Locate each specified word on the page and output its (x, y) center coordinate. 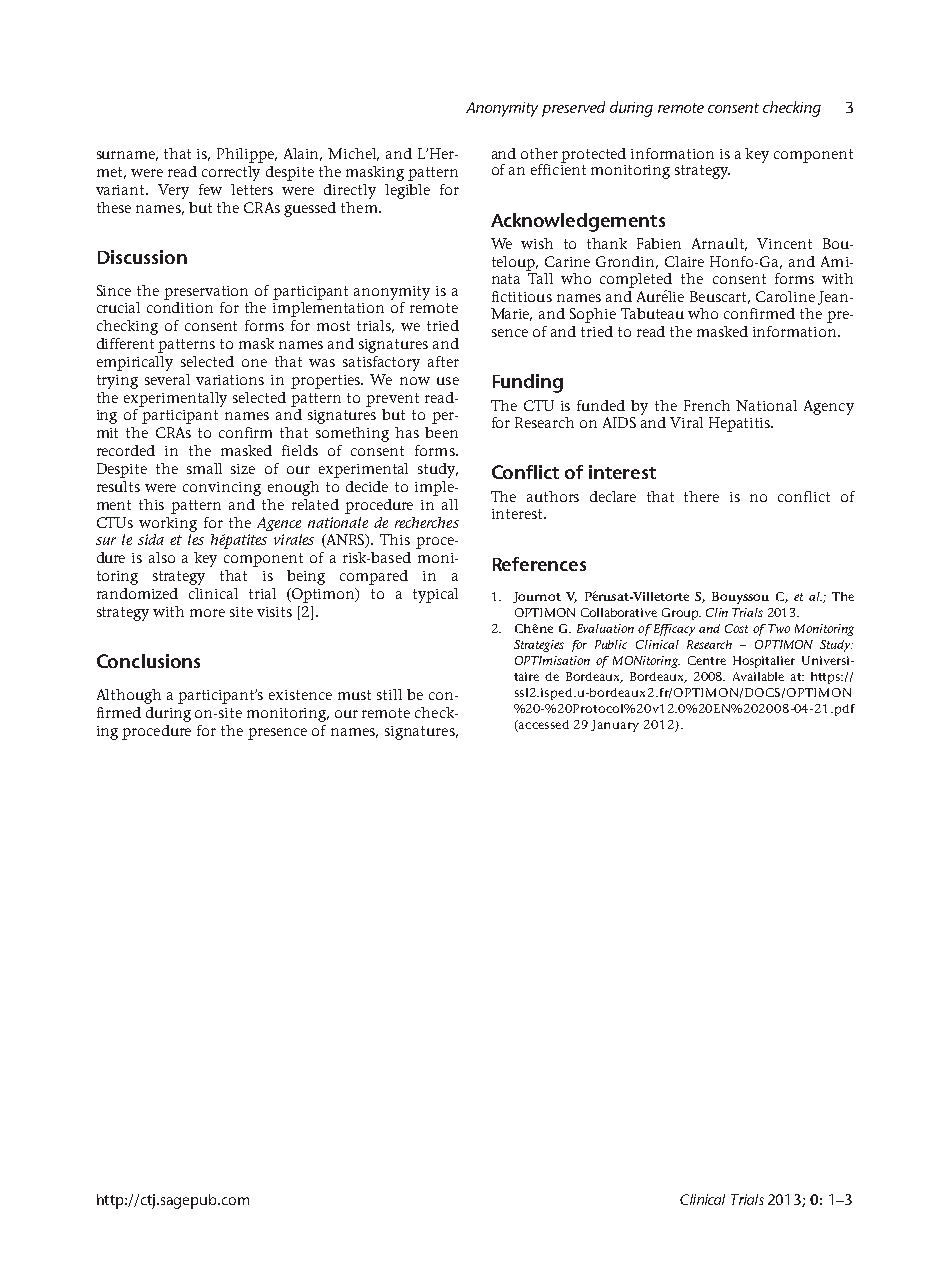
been (441, 432)
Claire (684, 261)
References (539, 564)
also (162, 557)
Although (129, 696)
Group (681, 614)
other (539, 153)
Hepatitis (740, 424)
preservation (206, 293)
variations (230, 380)
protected (593, 155)
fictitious (522, 296)
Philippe (247, 155)
